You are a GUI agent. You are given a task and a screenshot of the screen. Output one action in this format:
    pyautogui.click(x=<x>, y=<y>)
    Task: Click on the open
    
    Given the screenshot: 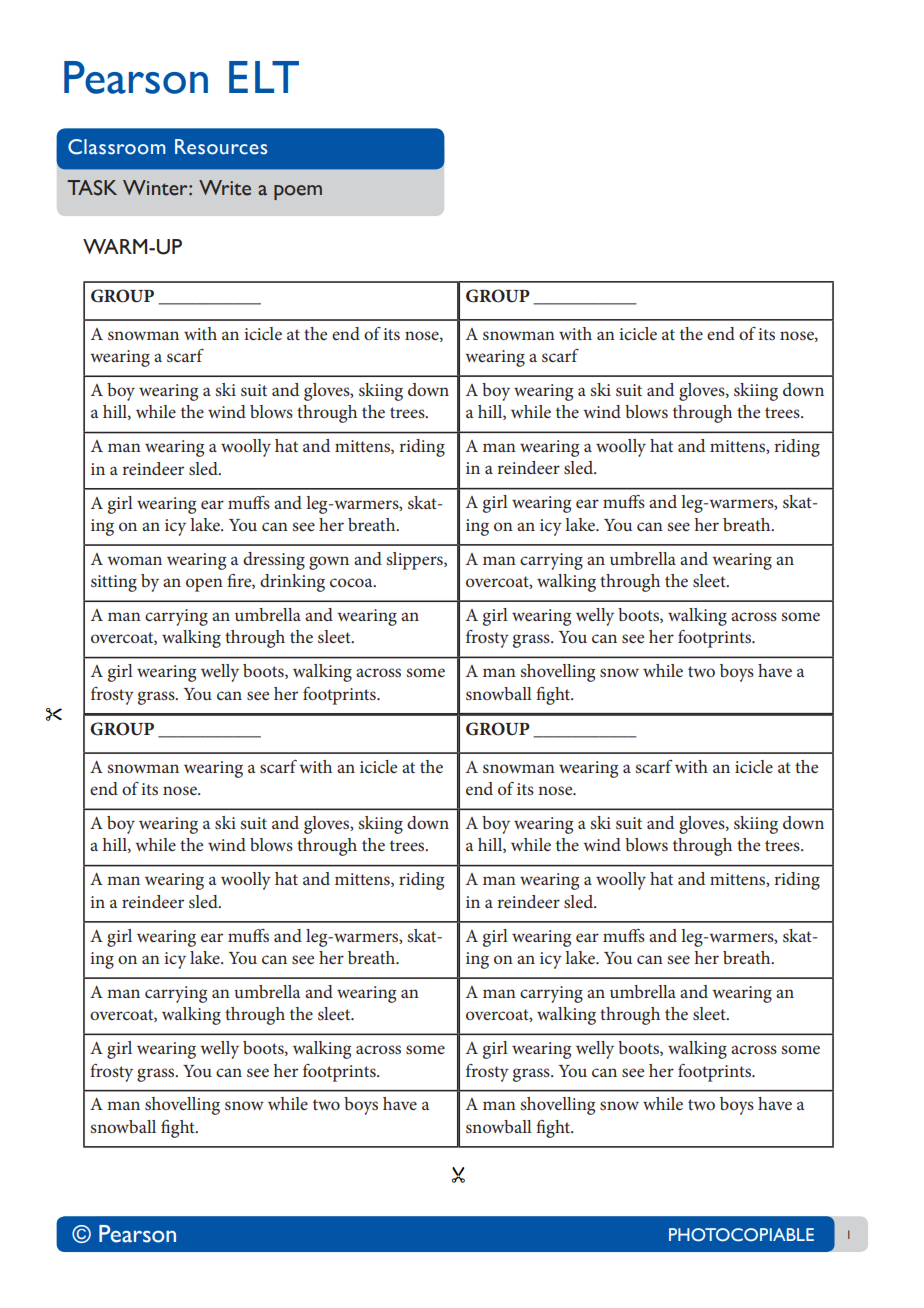 What is the action you would take?
    pyautogui.click(x=204, y=585)
